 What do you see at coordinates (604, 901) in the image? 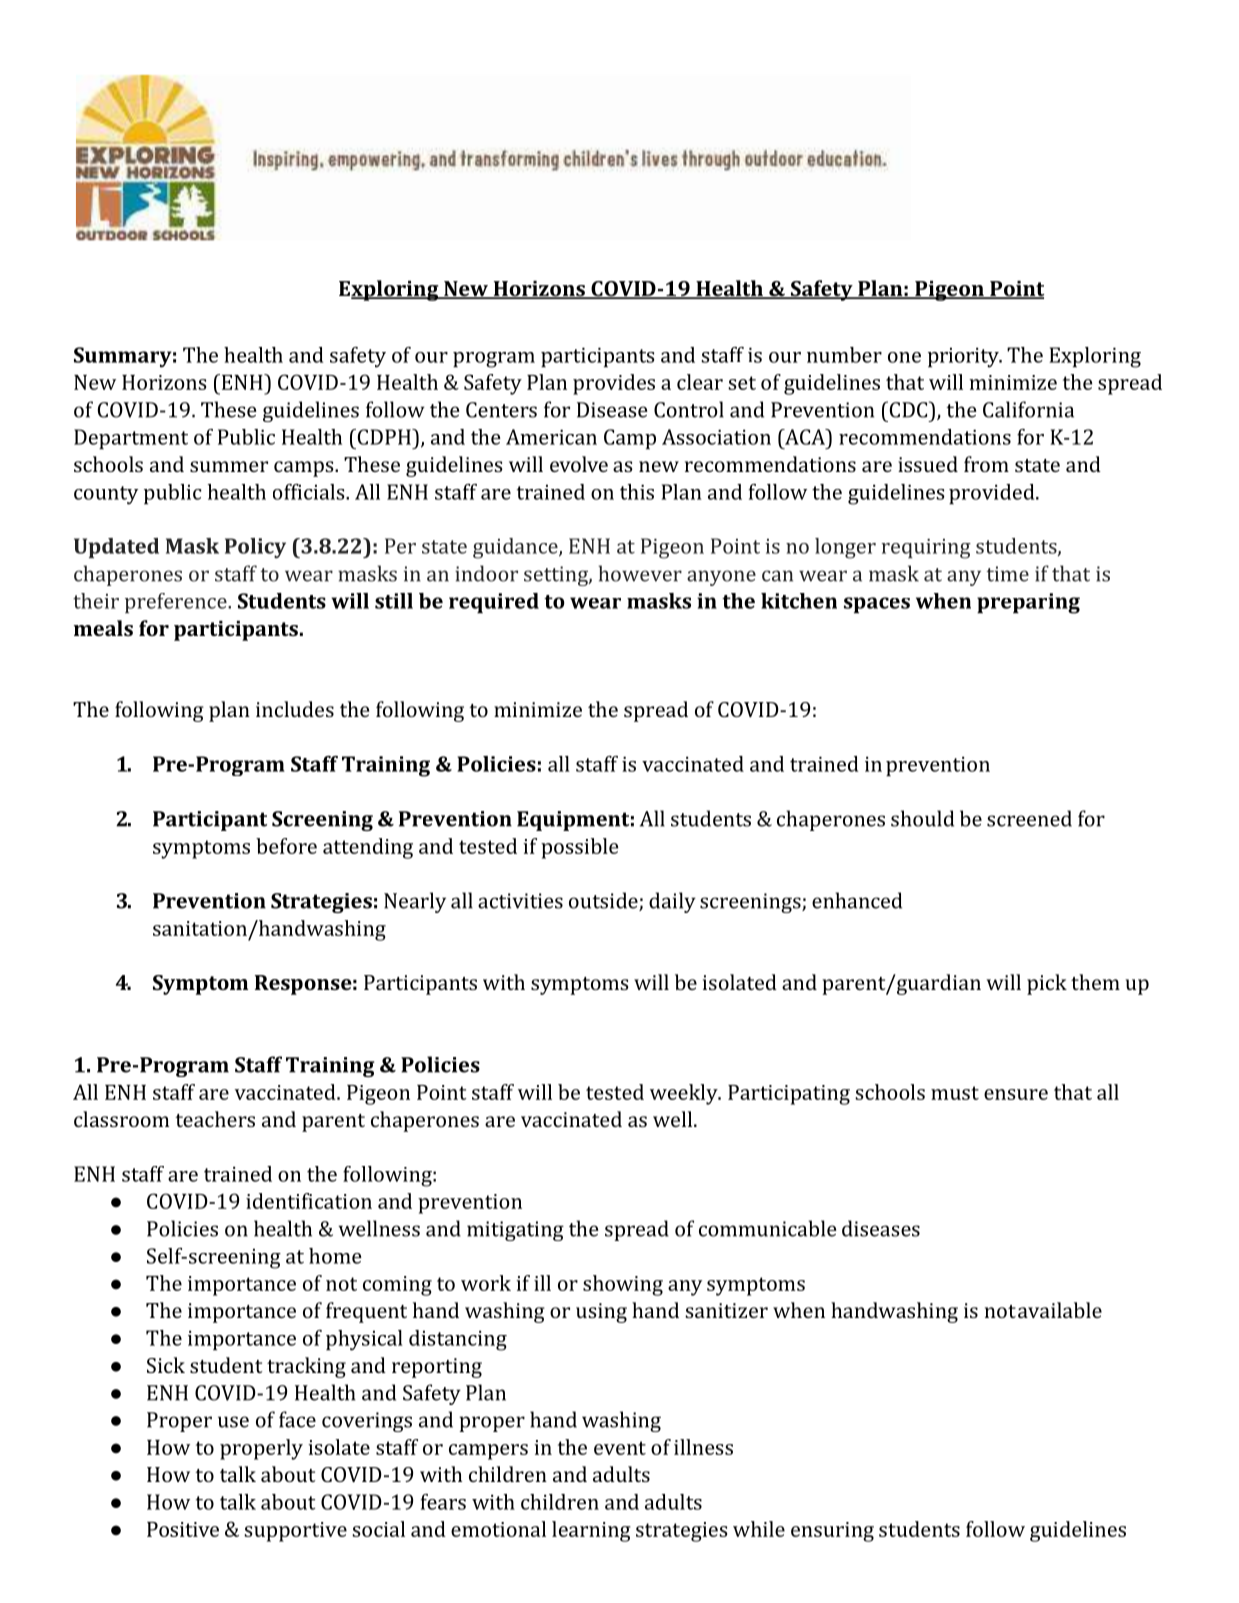
I see `outside` at bounding box center [604, 901].
